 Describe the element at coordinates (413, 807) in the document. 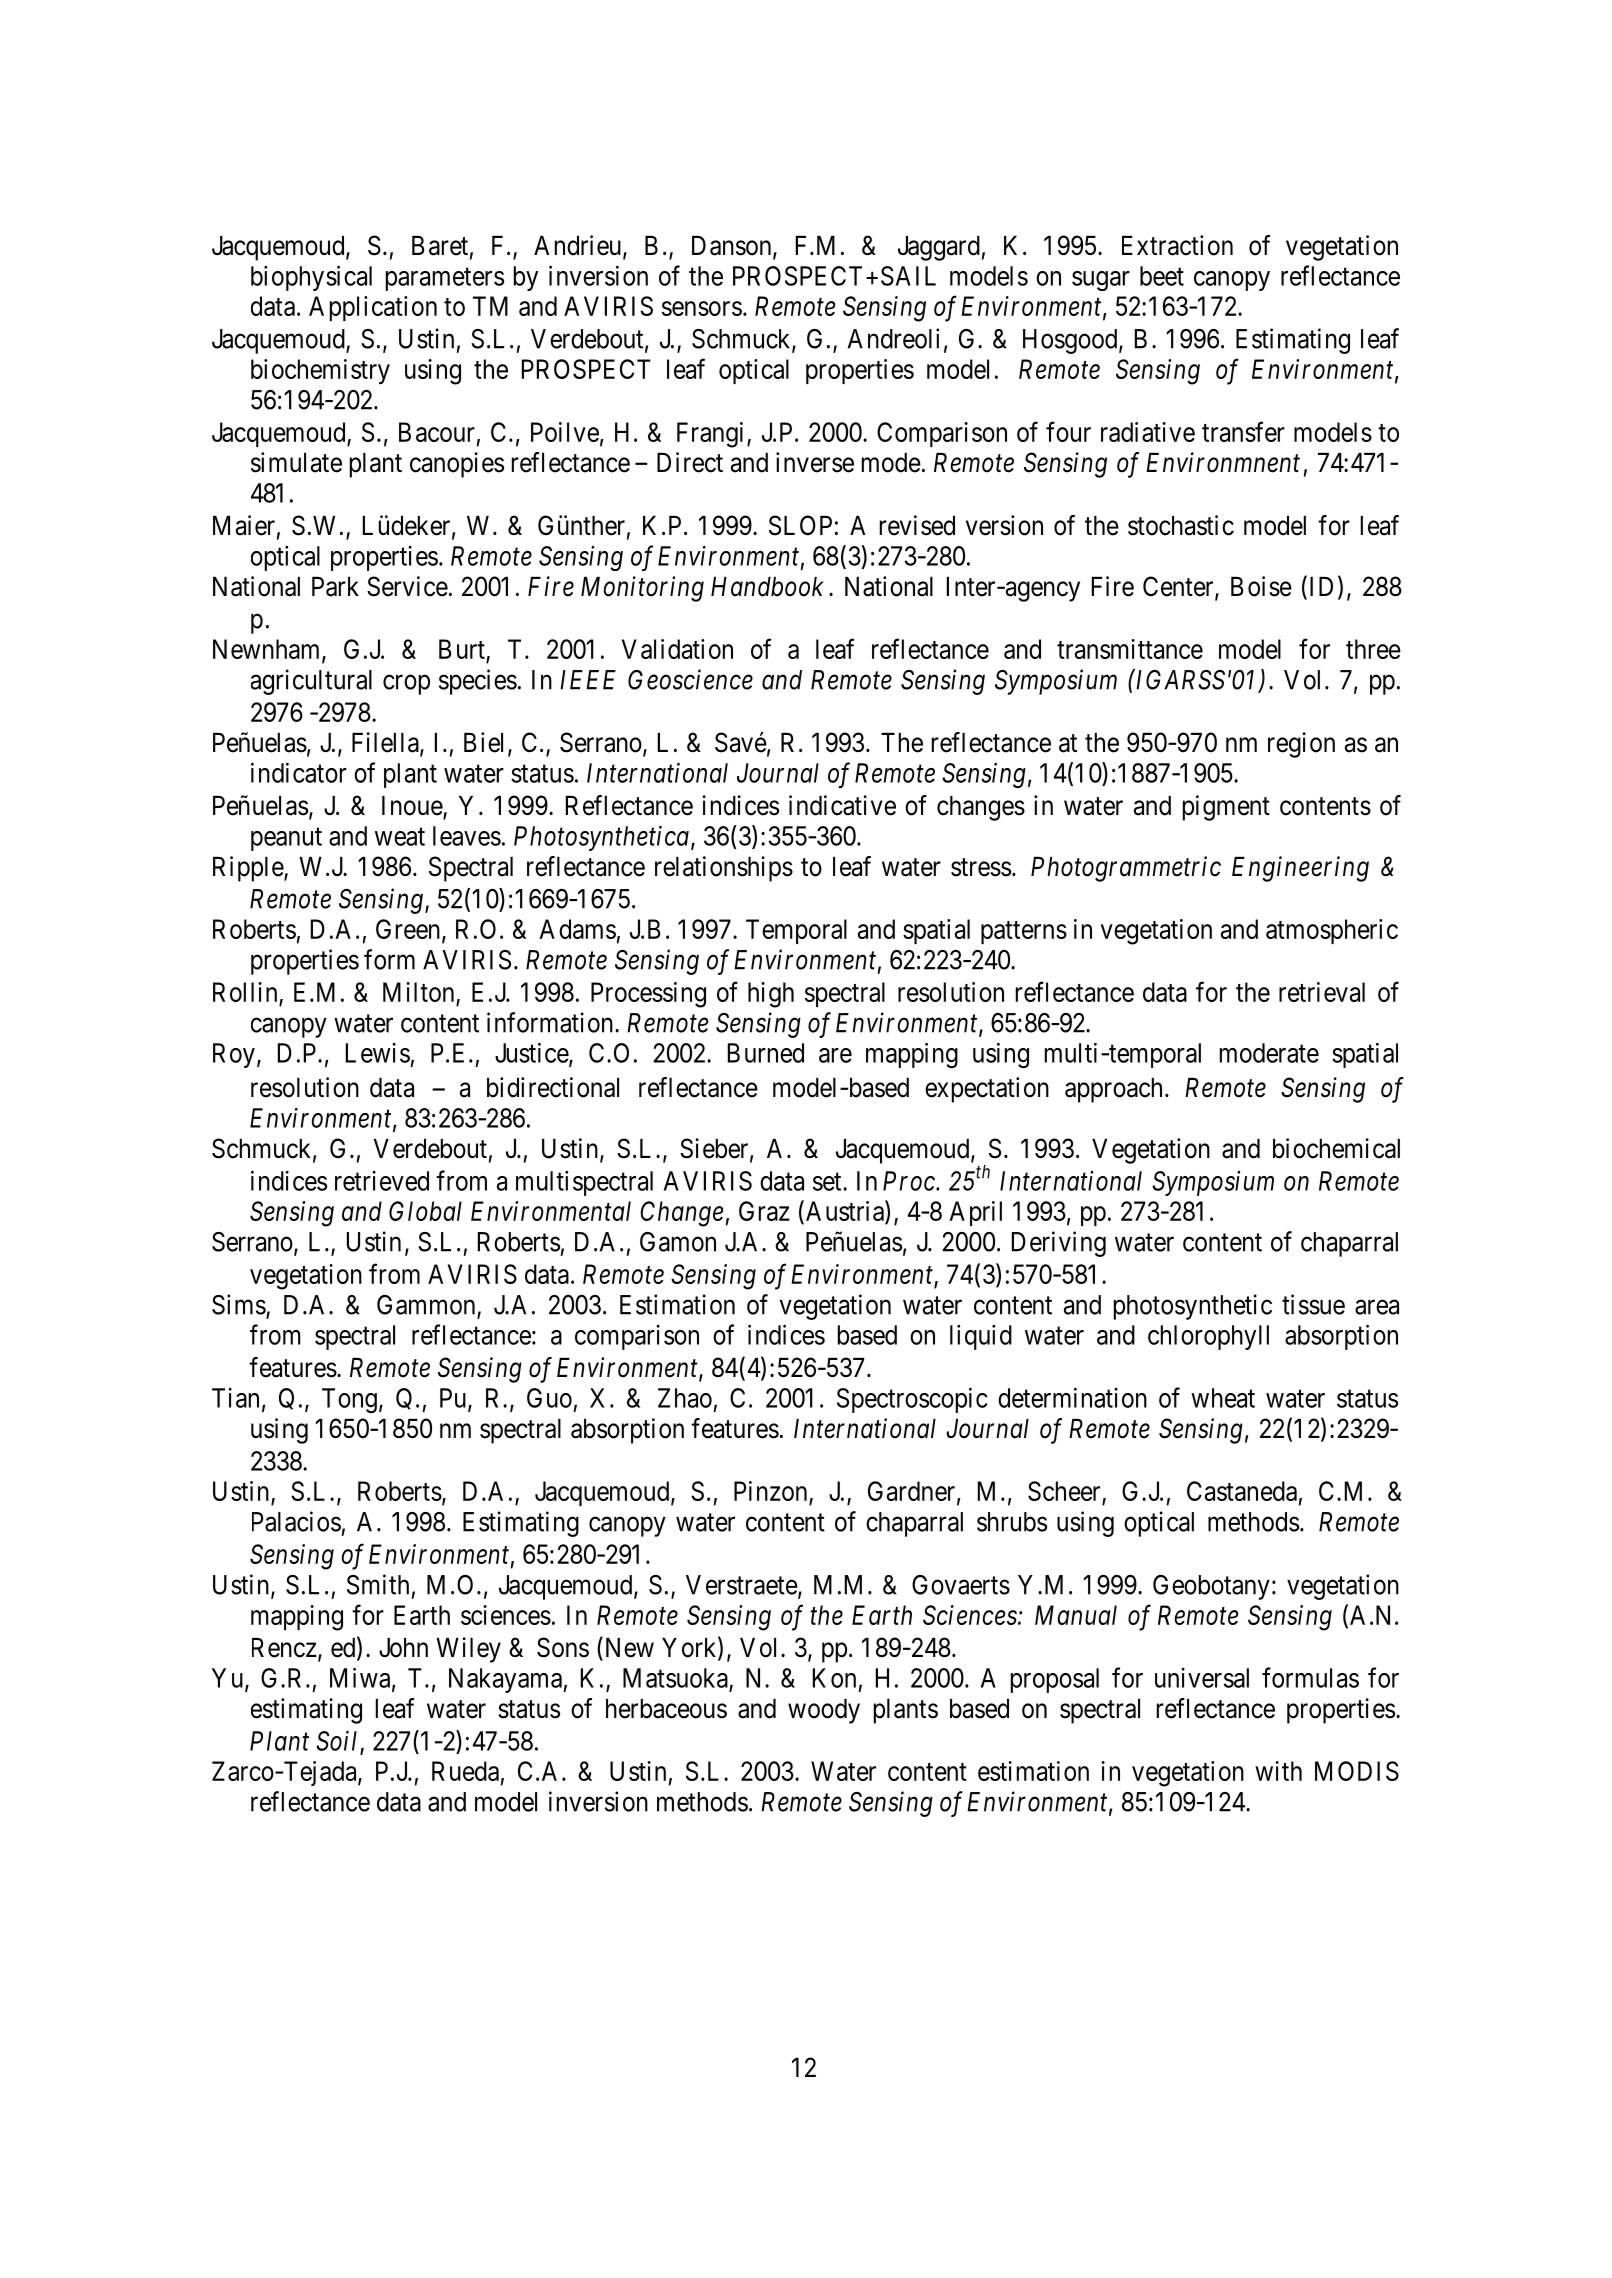

I see `Inoue` at that location.
